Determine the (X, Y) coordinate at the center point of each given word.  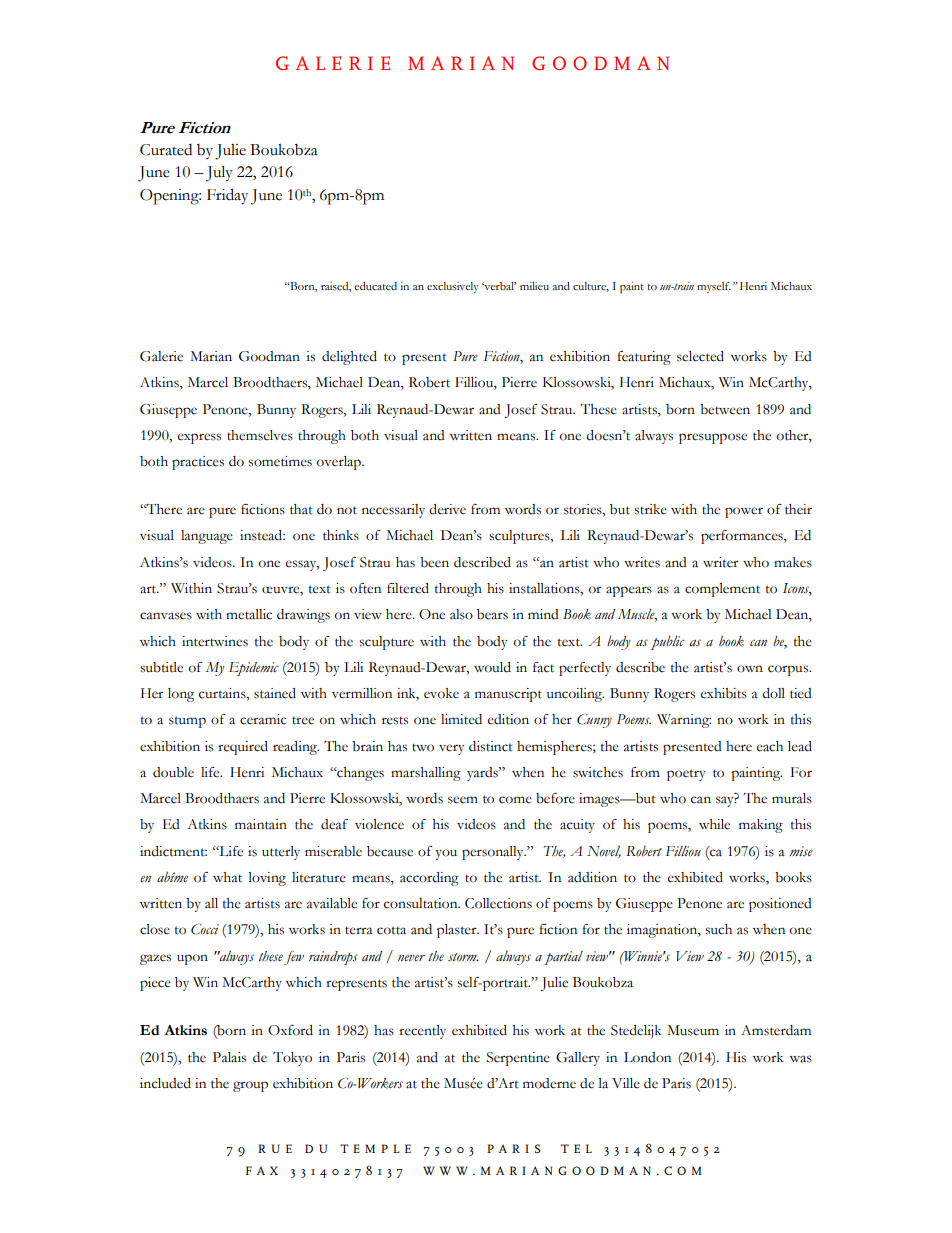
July (219, 173)
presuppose (713, 438)
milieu (534, 286)
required (243, 748)
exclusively (453, 287)
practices (198, 463)
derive (447, 509)
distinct (491, 746)
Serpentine (518, 1059)
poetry (686, 775)
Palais (229, 1057)
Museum (693, 1030)
